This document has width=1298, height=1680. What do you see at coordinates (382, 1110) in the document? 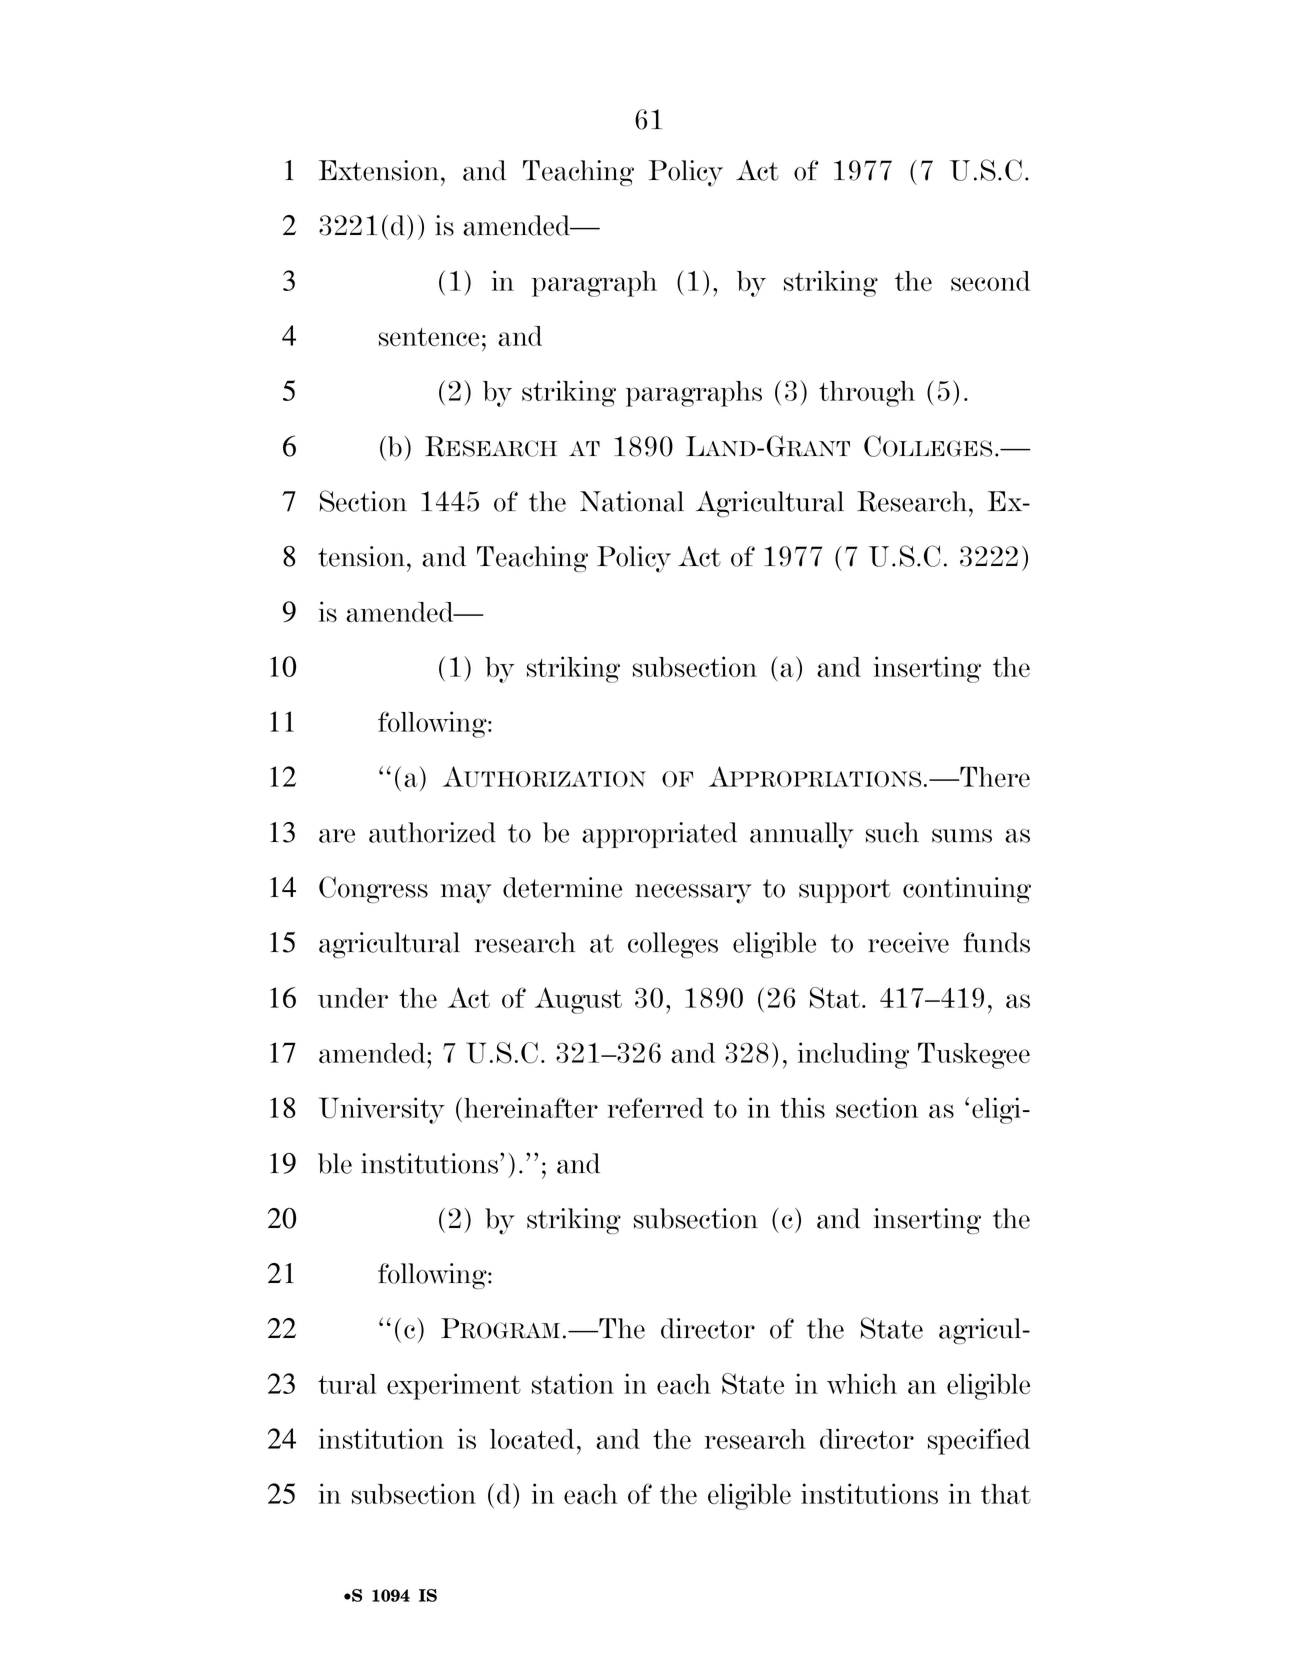
I see `University` at bounding box center [382, 1110].
